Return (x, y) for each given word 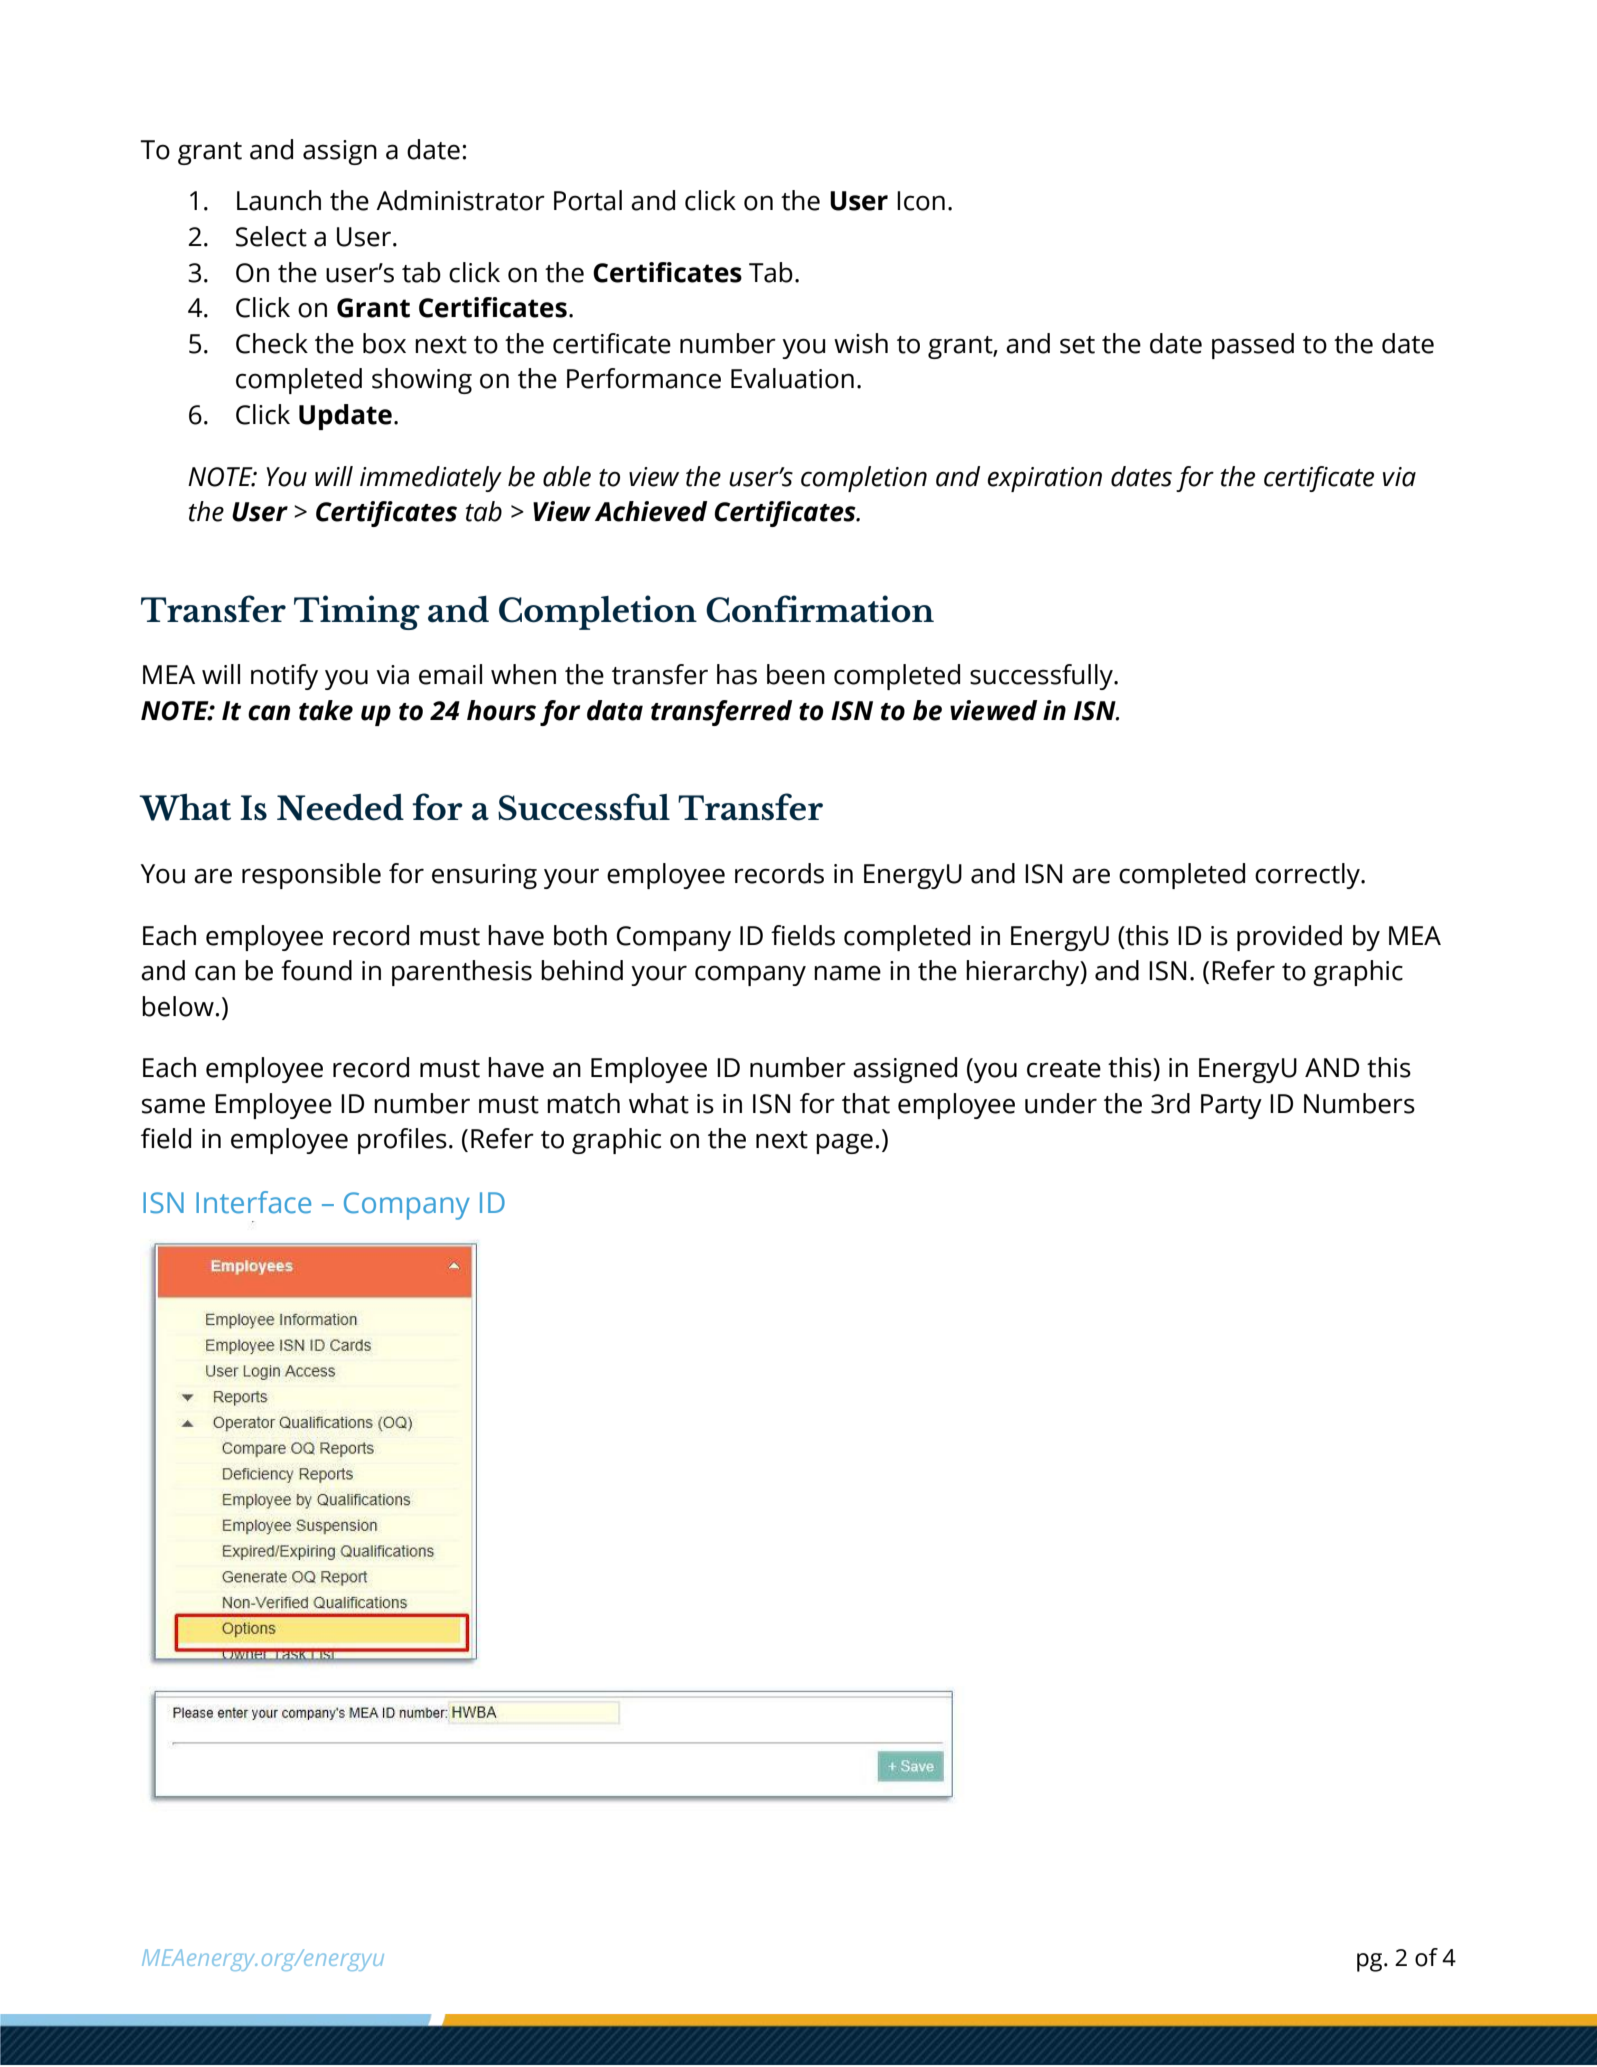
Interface (253, 1202)
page (844, 1143)
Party (1231, 1106)
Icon (921, 201)
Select (271, 236)
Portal (588, 200)
